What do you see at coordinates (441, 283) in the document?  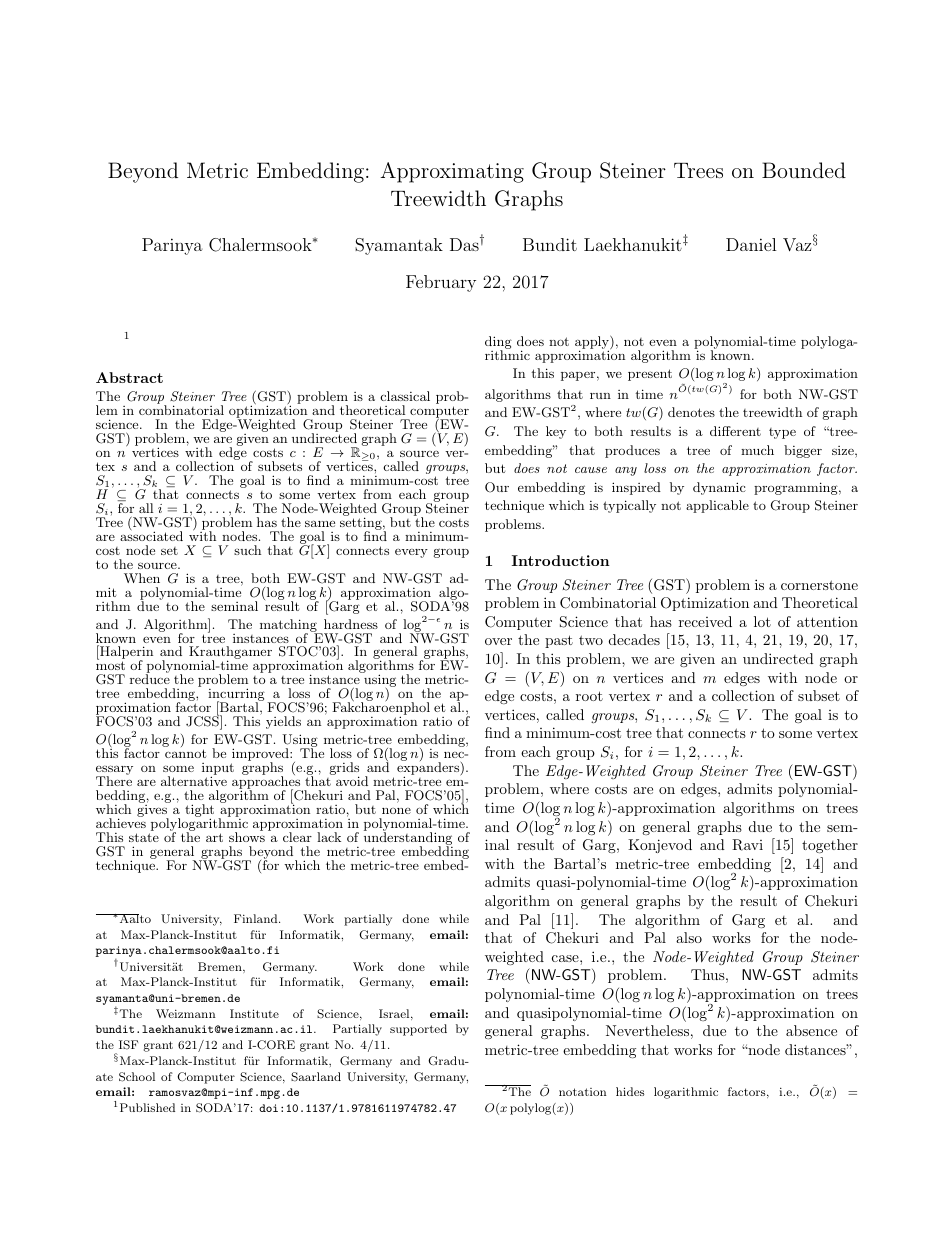 I see `February` at bounding box center [441, 283].
